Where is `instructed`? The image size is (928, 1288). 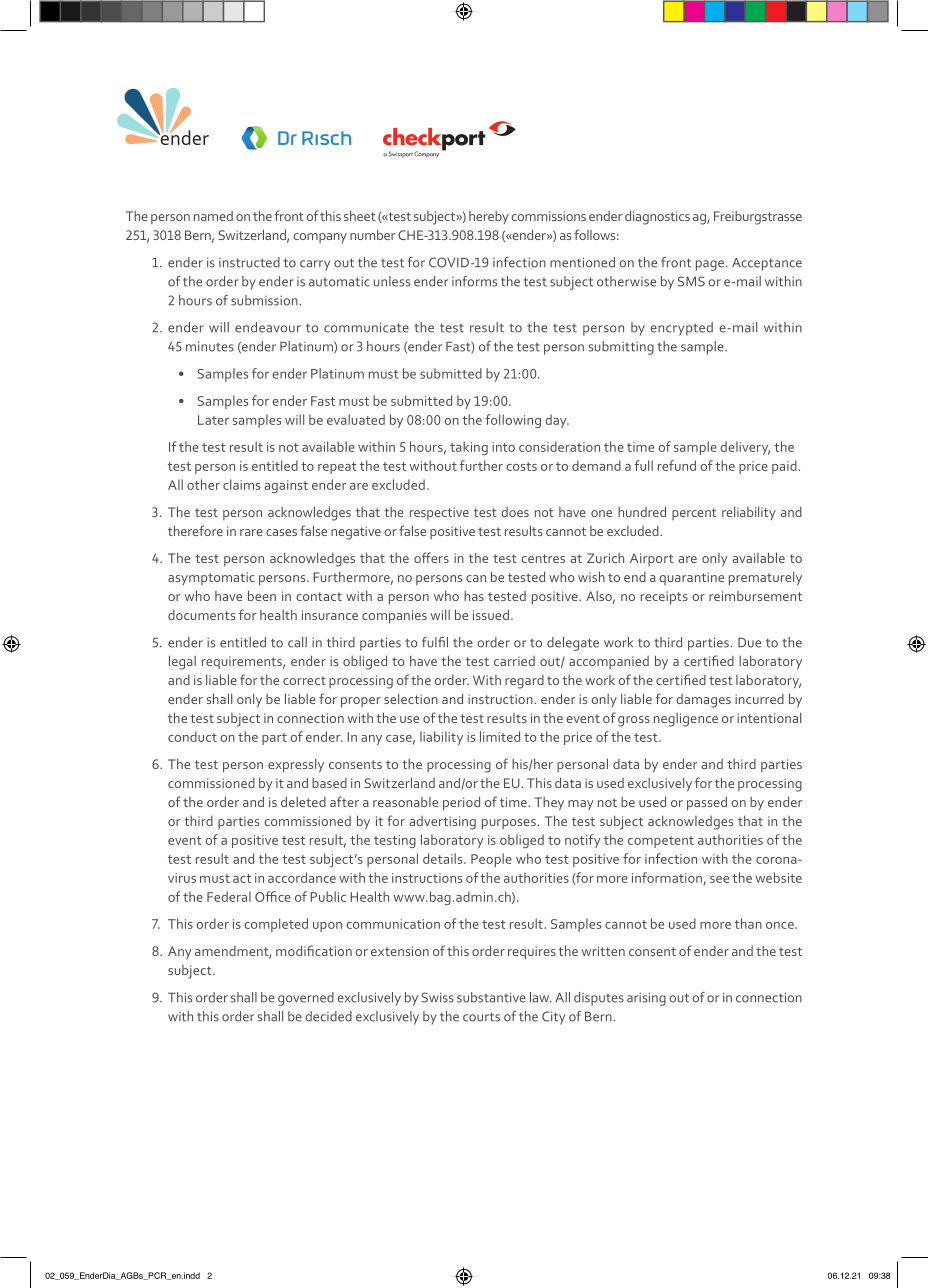 instructed is located at coordinates (249, 262).
